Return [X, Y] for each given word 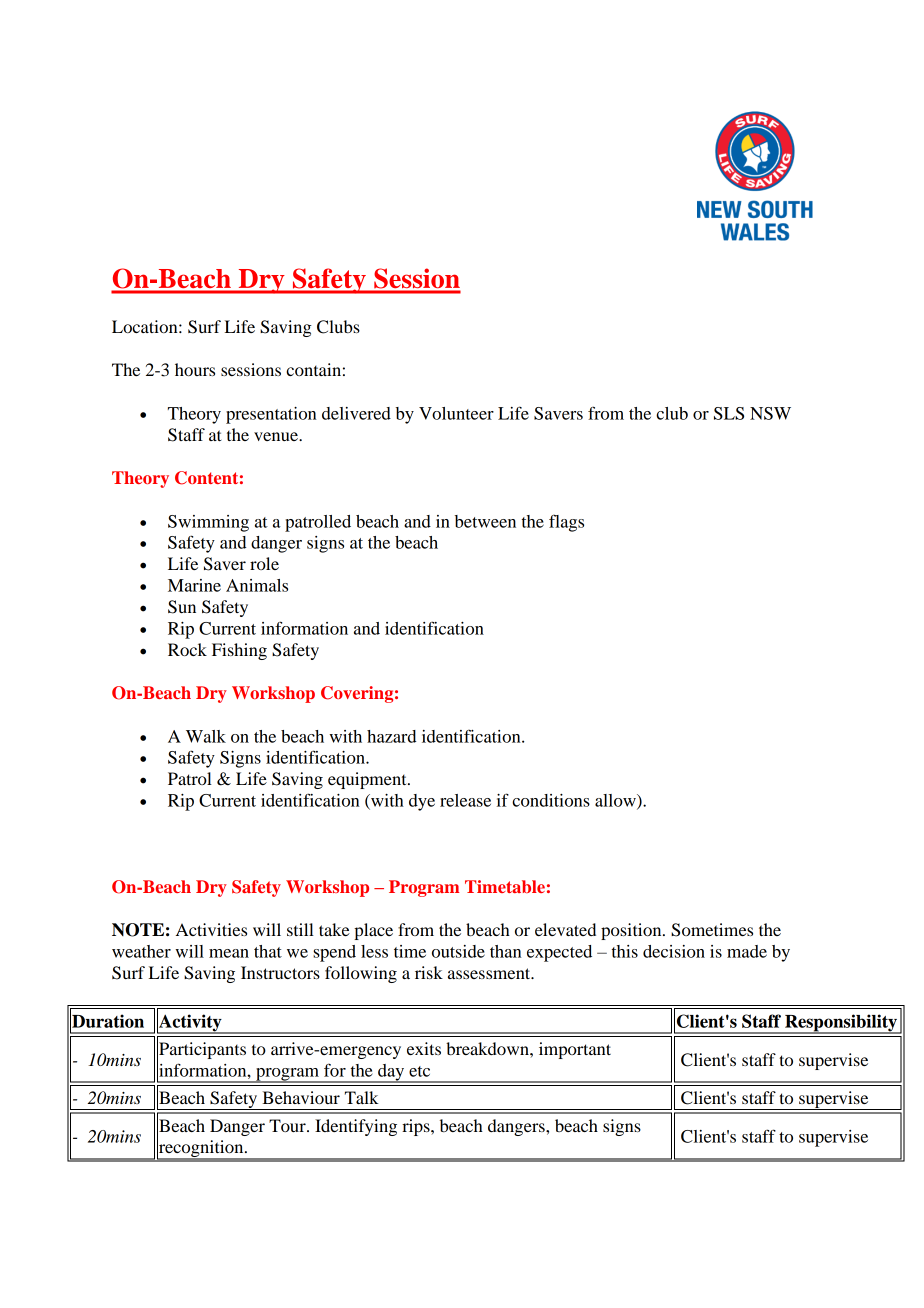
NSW [770, 413]
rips [417, 1127]
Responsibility [841, 1024]
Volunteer [456, 413]
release [465, 800]
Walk [206, 736]
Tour [288, 1125]
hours [195, 369]
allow [616, 801]
